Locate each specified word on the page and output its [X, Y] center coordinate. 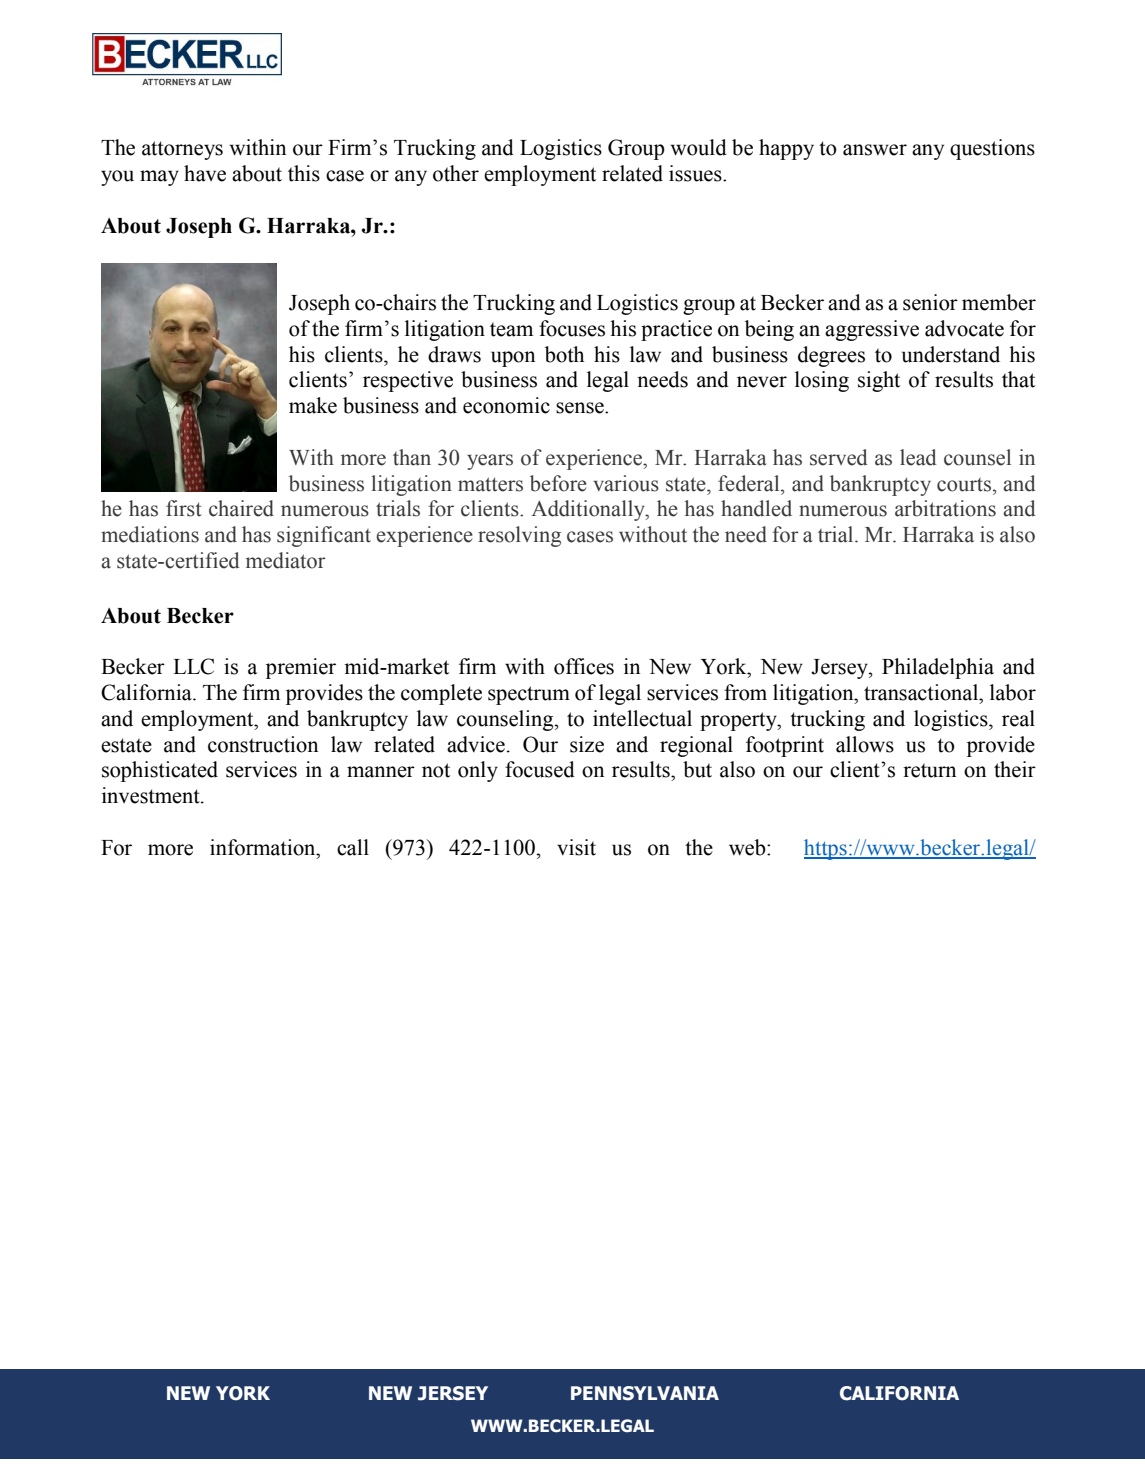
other [456, 173]
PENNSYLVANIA [645, 1393]
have [205, 173]
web [748, 847]
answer [875, 150]
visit [576, 847]
